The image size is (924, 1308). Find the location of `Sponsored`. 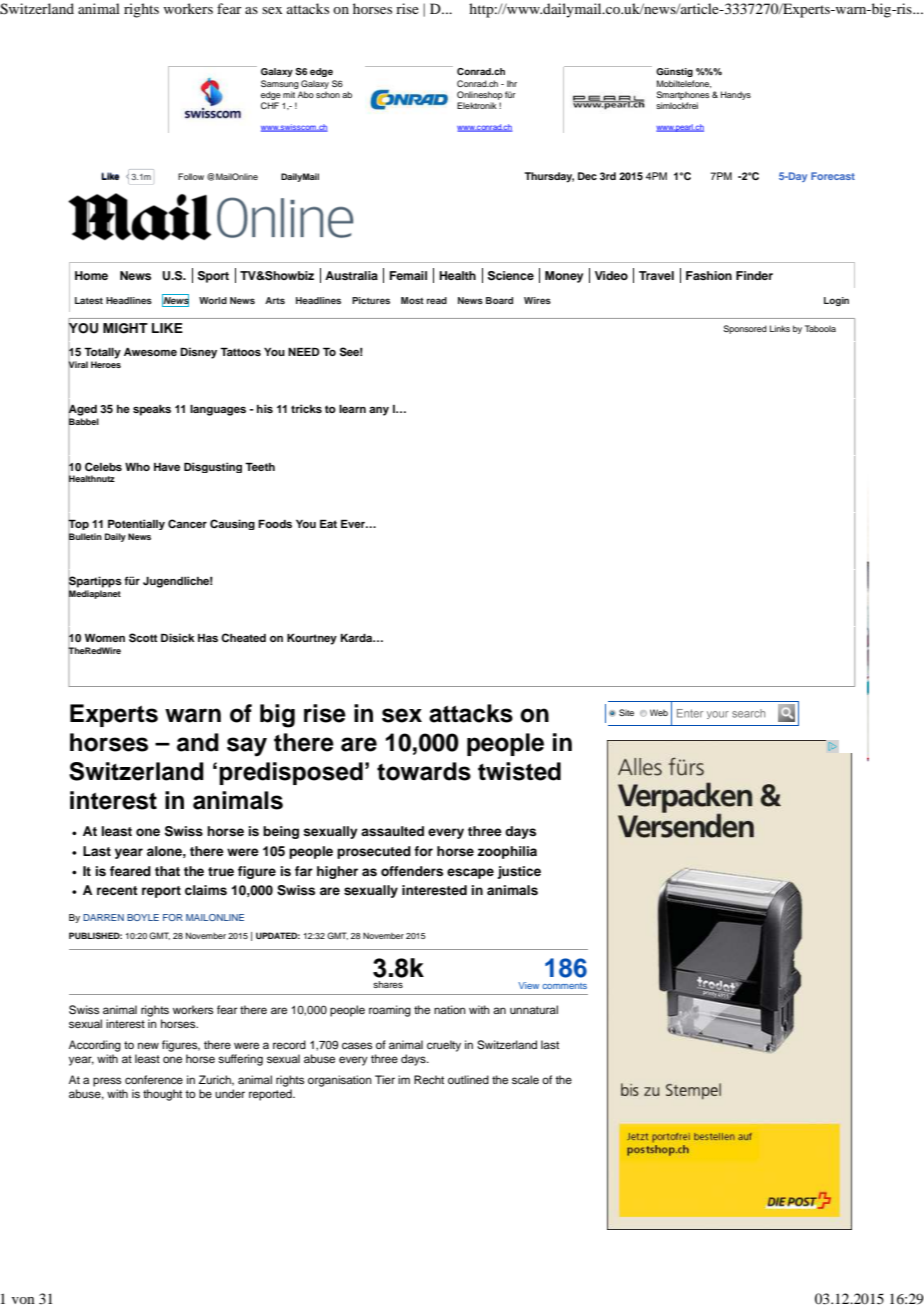

Sponsored is located at coordinates (745, 329).
